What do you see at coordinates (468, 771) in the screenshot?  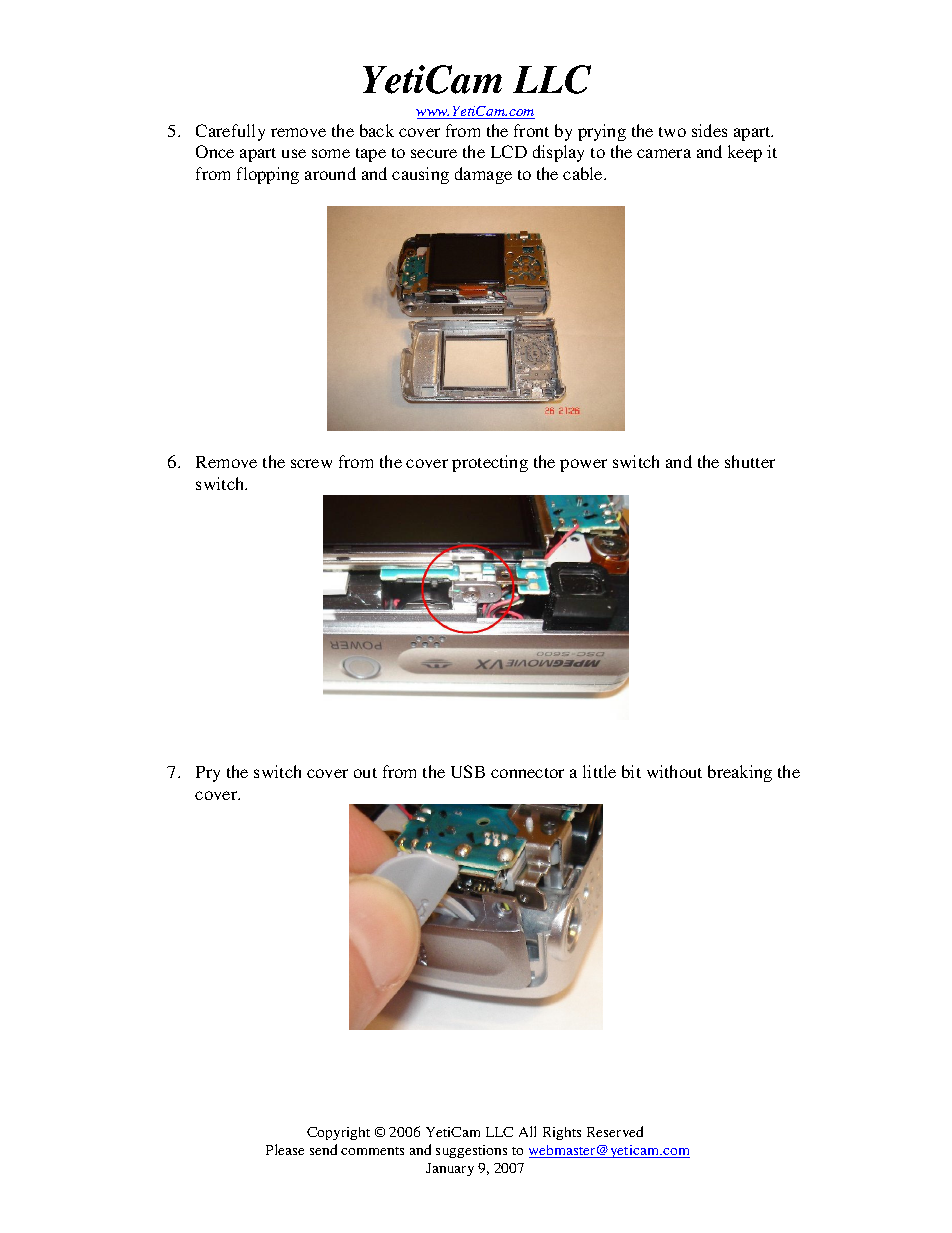 I see `USB` at bounding box center [468, 771].
